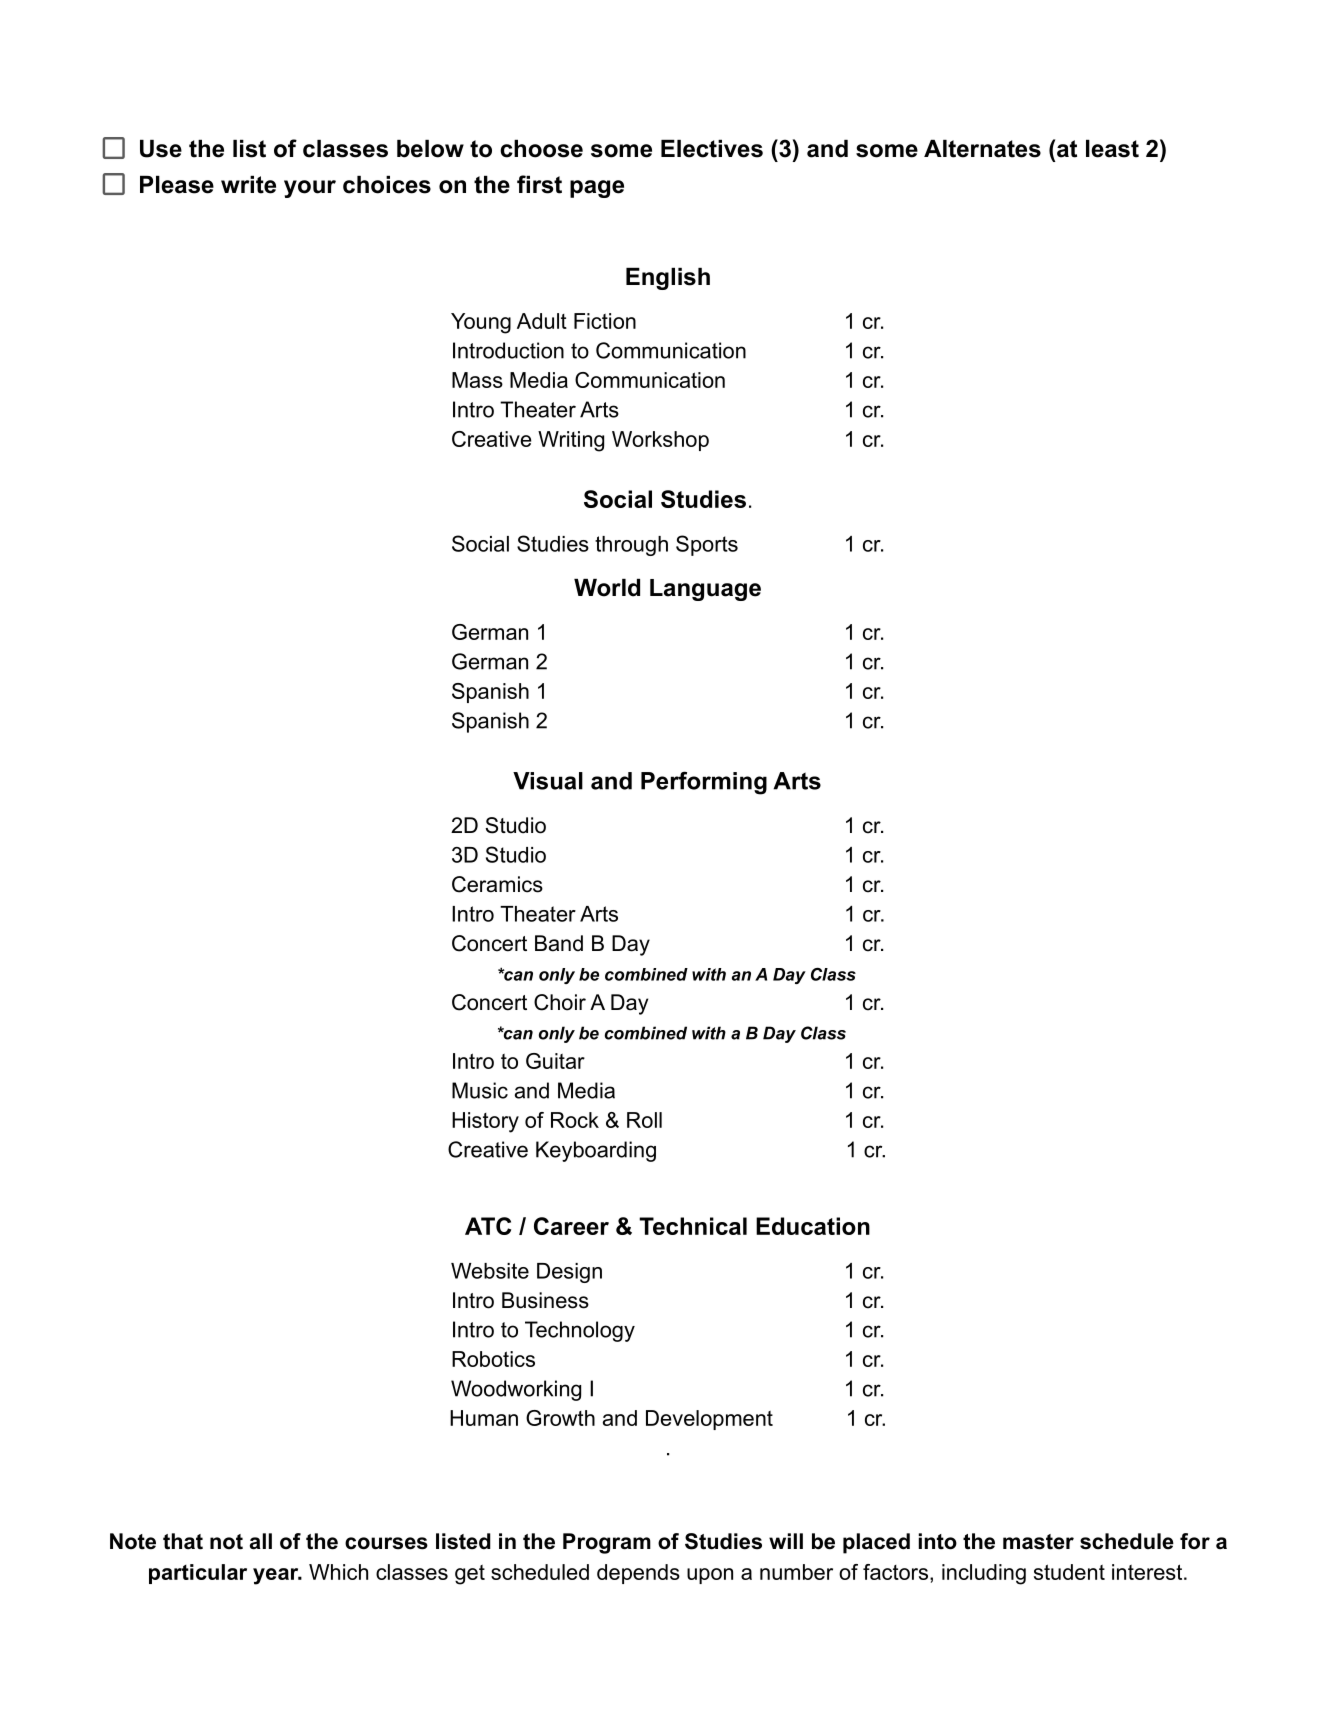 The width and height of the page is (1336, 1729). Describe the element at coordinates (548, 781) in the page. I see `Visual` at that location.
